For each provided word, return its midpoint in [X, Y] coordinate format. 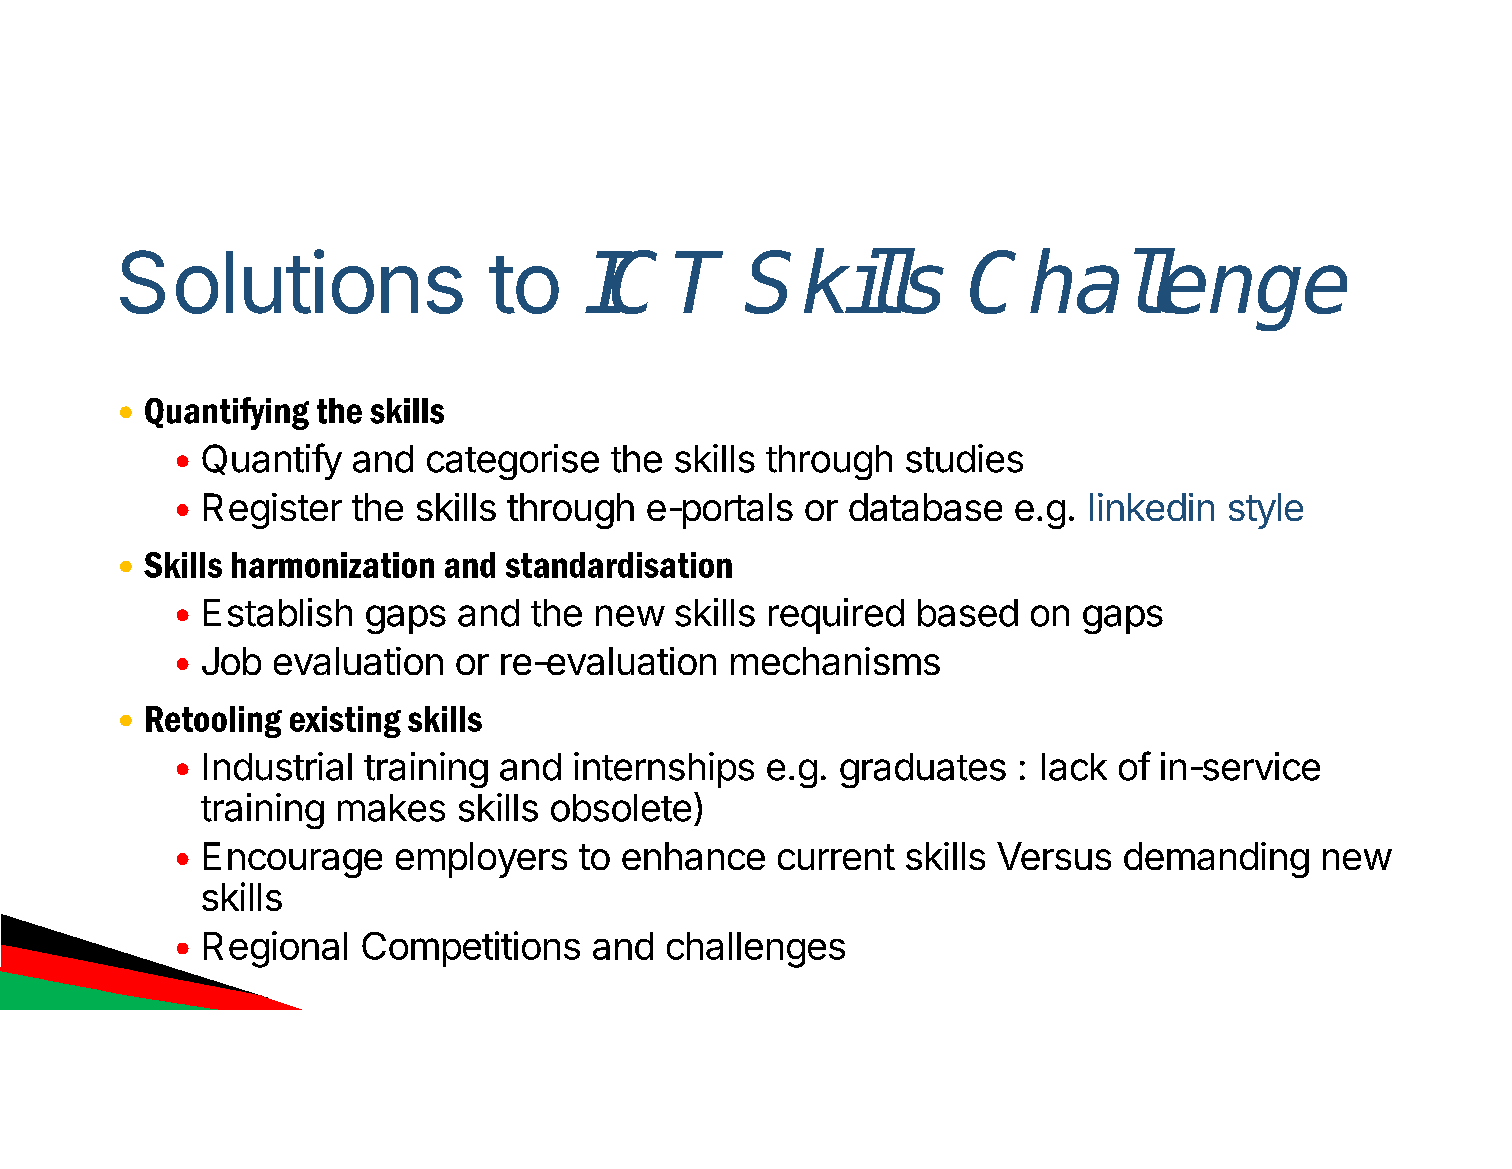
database [925, 507]
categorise [513, 462]
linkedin [1152, 507]
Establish [278, 612]
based [968, 613]
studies [964, 458]
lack [1074, 767]
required [836, 616]
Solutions [291, 281]
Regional [275, 949]
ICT [655, 282]
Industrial [278, 766]
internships [664, 770]
